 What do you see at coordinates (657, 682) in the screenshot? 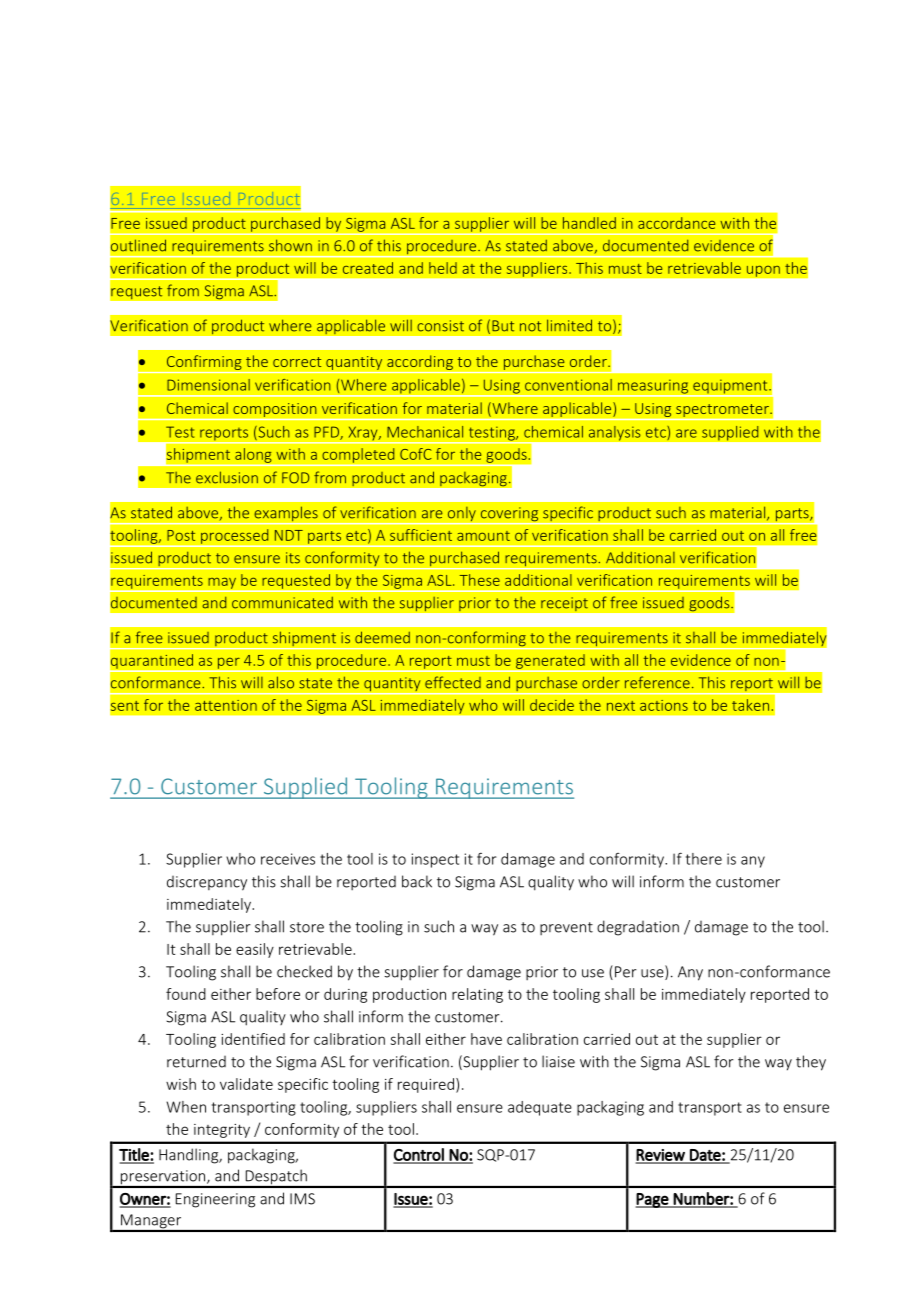
I see `reference` at bounding box center [657, 682].
